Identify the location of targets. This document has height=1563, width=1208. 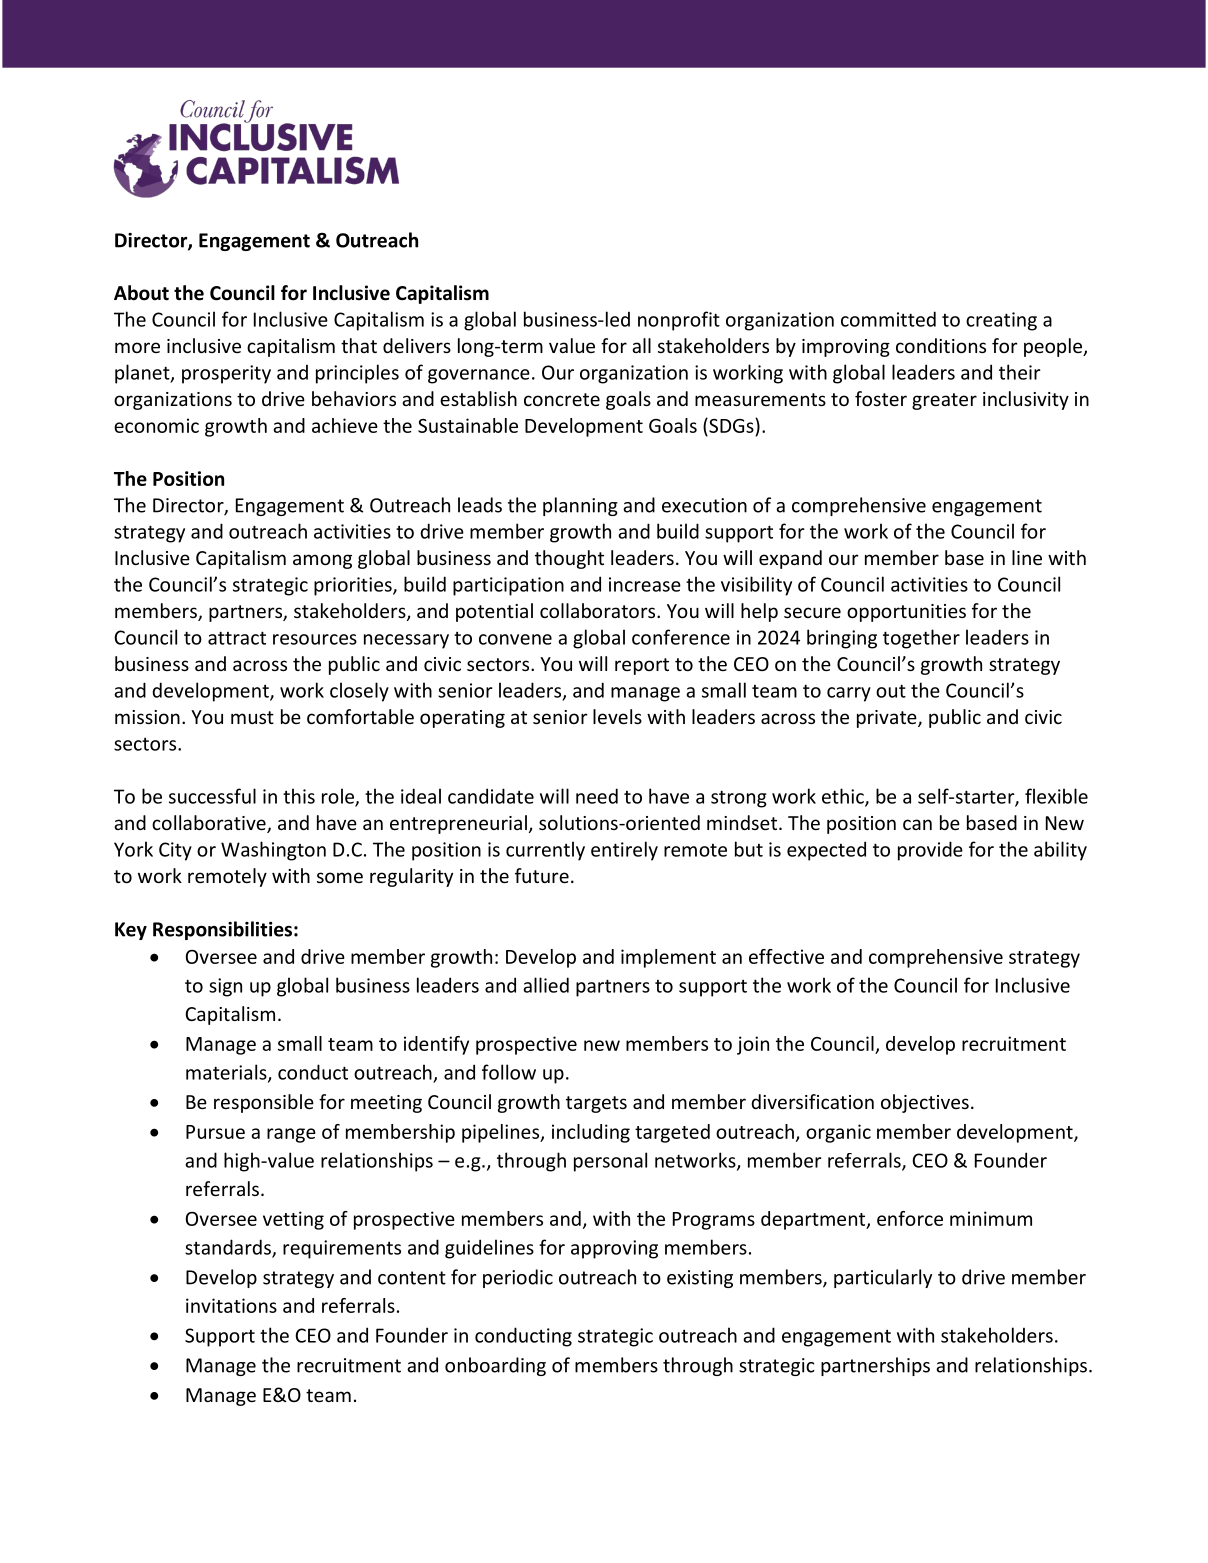
(596, 1104).
